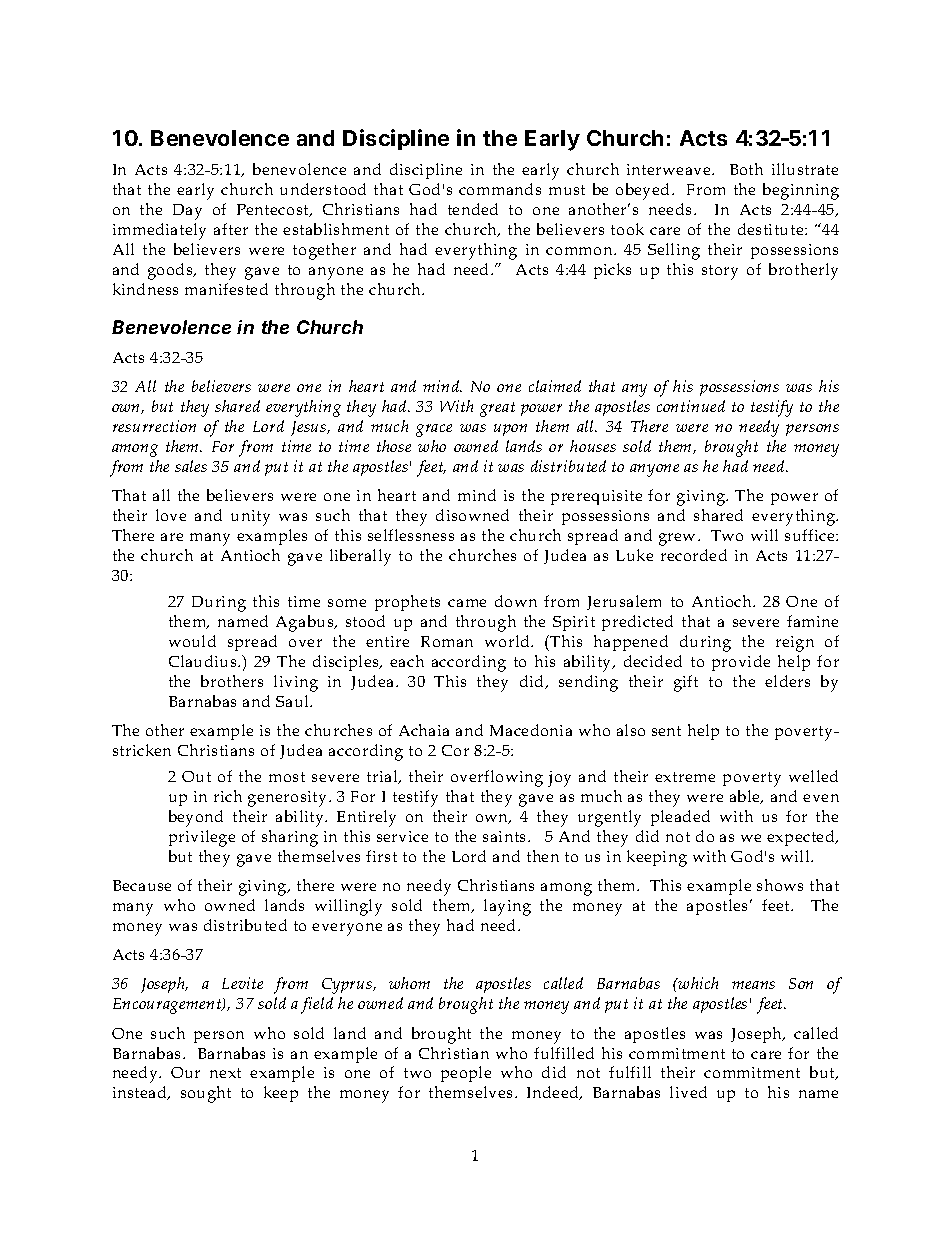  What do you see at coordinates (688, 1092) in the document?
I see `lived` at bounding box center [688, 1092].
